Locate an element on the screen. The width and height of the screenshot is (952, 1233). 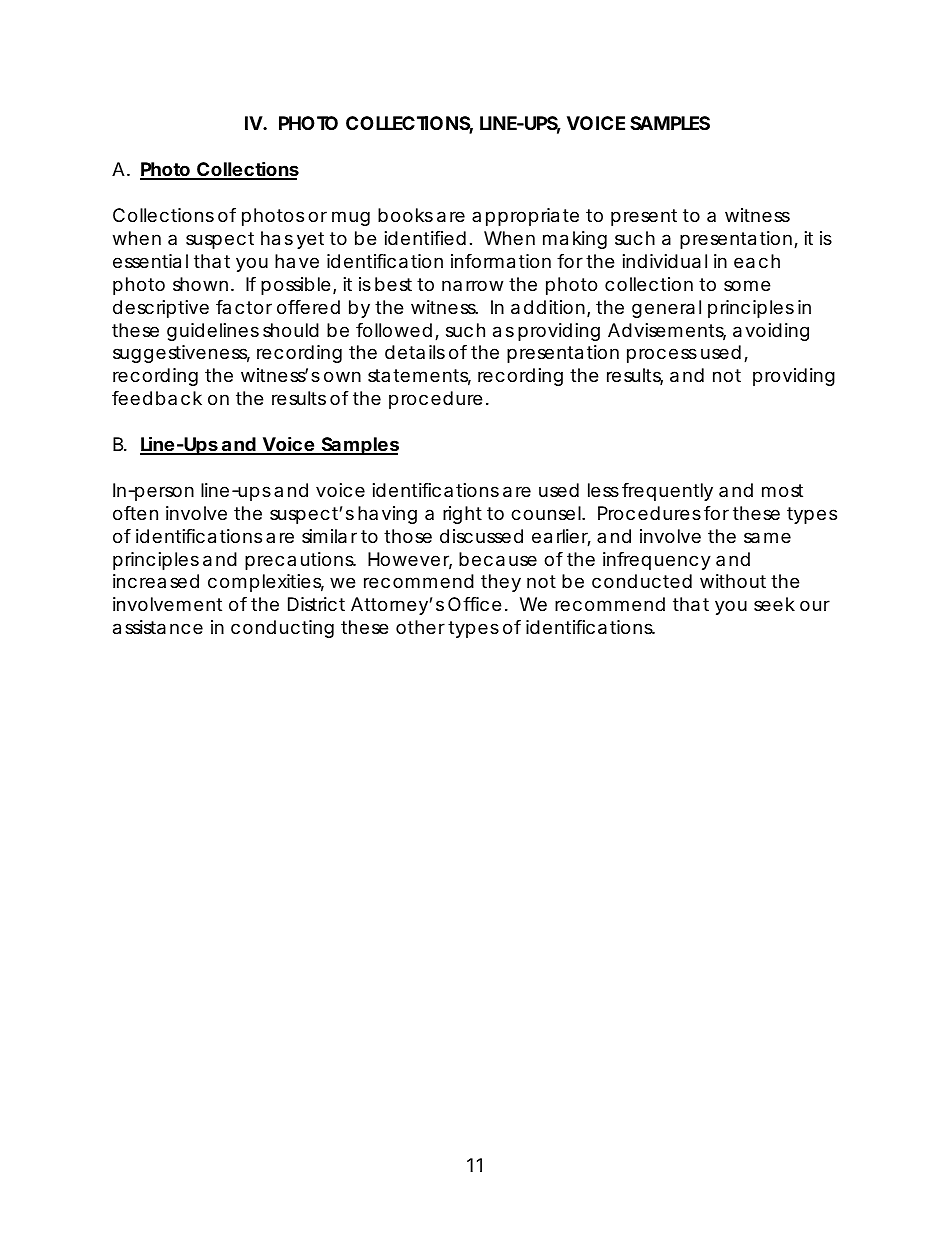
identified is located at coordinates (425, 238).
